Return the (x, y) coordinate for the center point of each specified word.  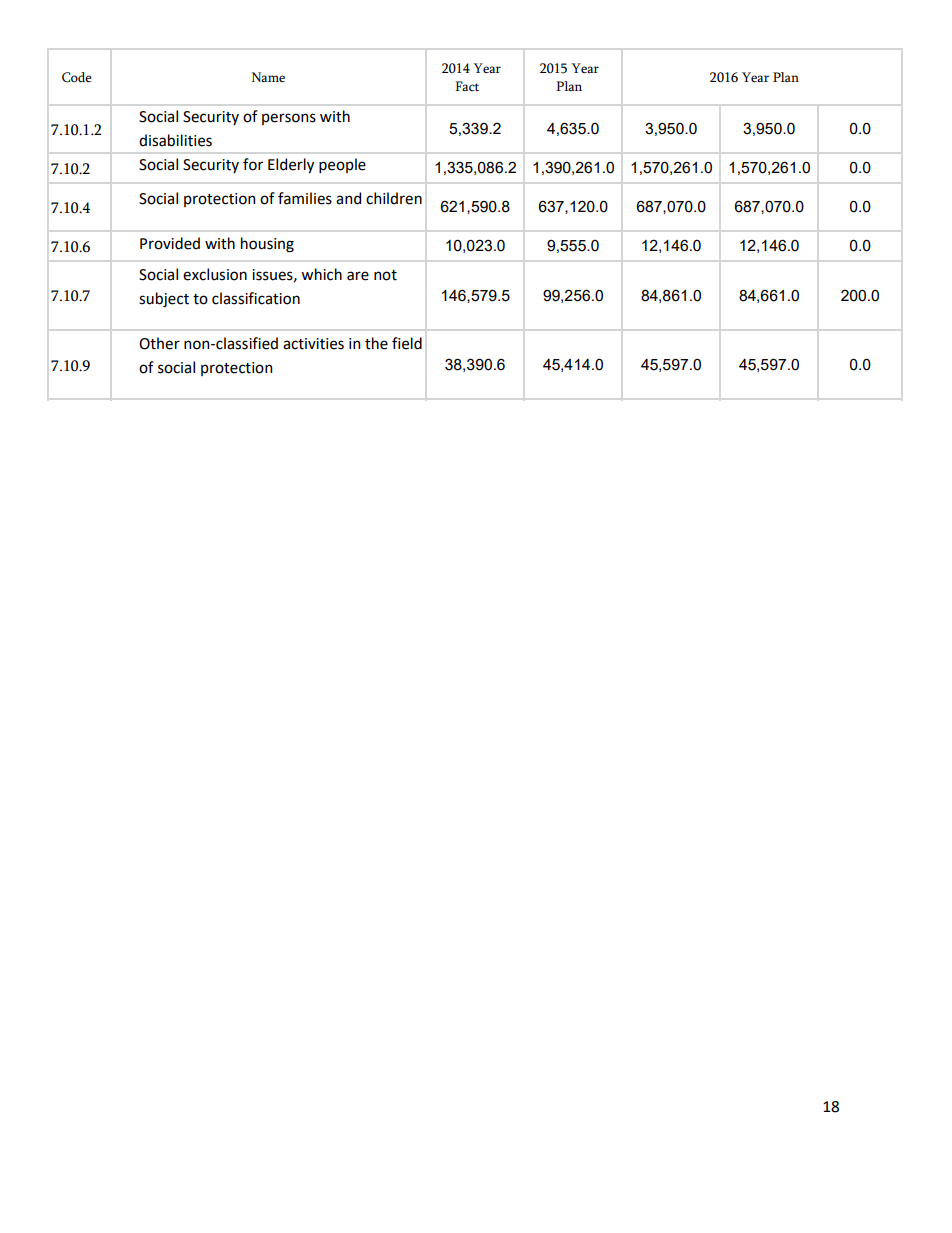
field (407, 343)
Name (268, 77)
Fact (467, 86)
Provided (170, 243)
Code (77, 77)
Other (159, 343)
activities (313, 344)
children (394, 198)
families (305, 198)
